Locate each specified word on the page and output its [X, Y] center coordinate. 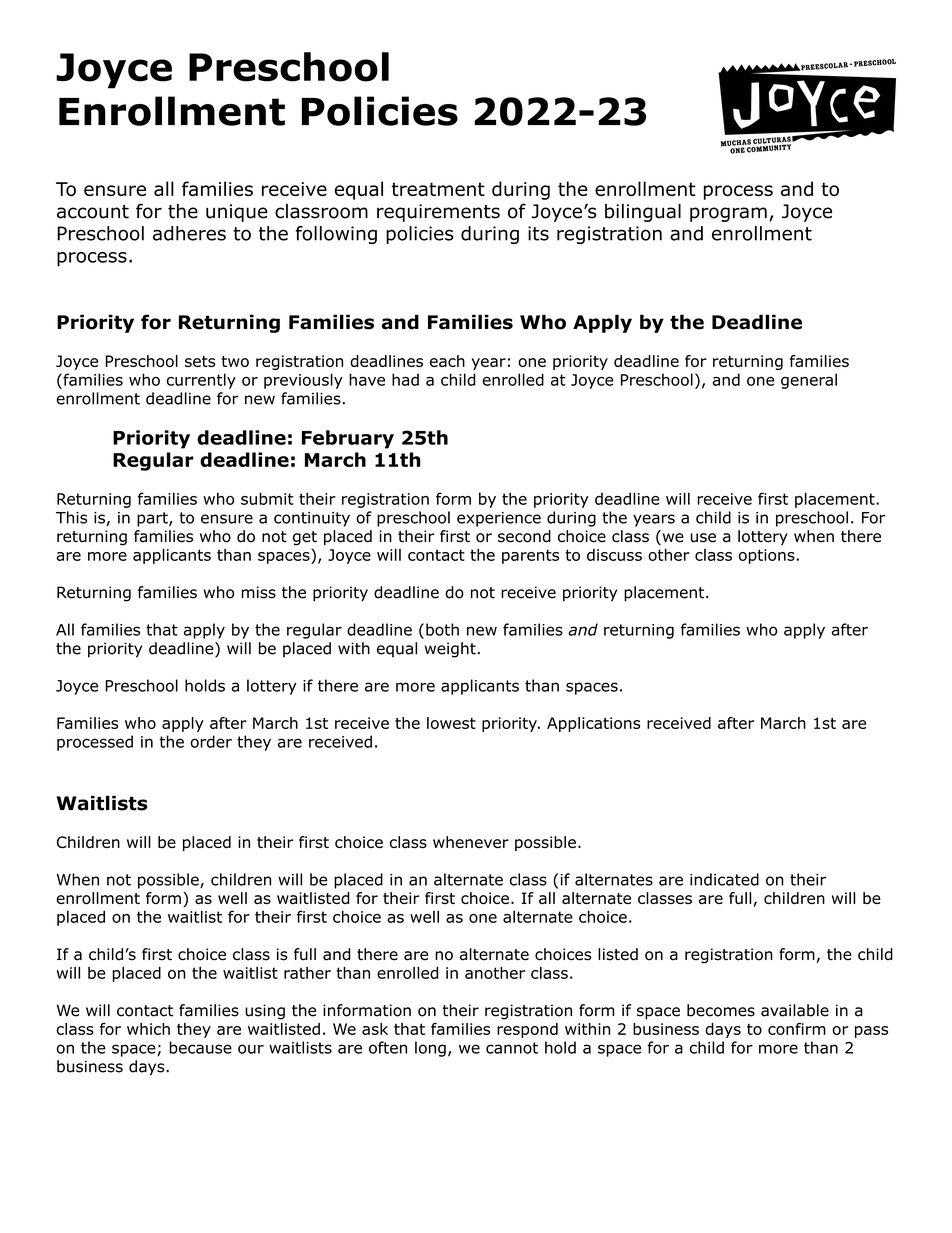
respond [527, 1030]
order [211, 741]
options [767, 556]
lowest [451, 723]
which [148, 1029]
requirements [438, 213]
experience [499, 519]
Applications [593, 724]
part [153, 519]
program [728, 214]
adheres [189, 233]
